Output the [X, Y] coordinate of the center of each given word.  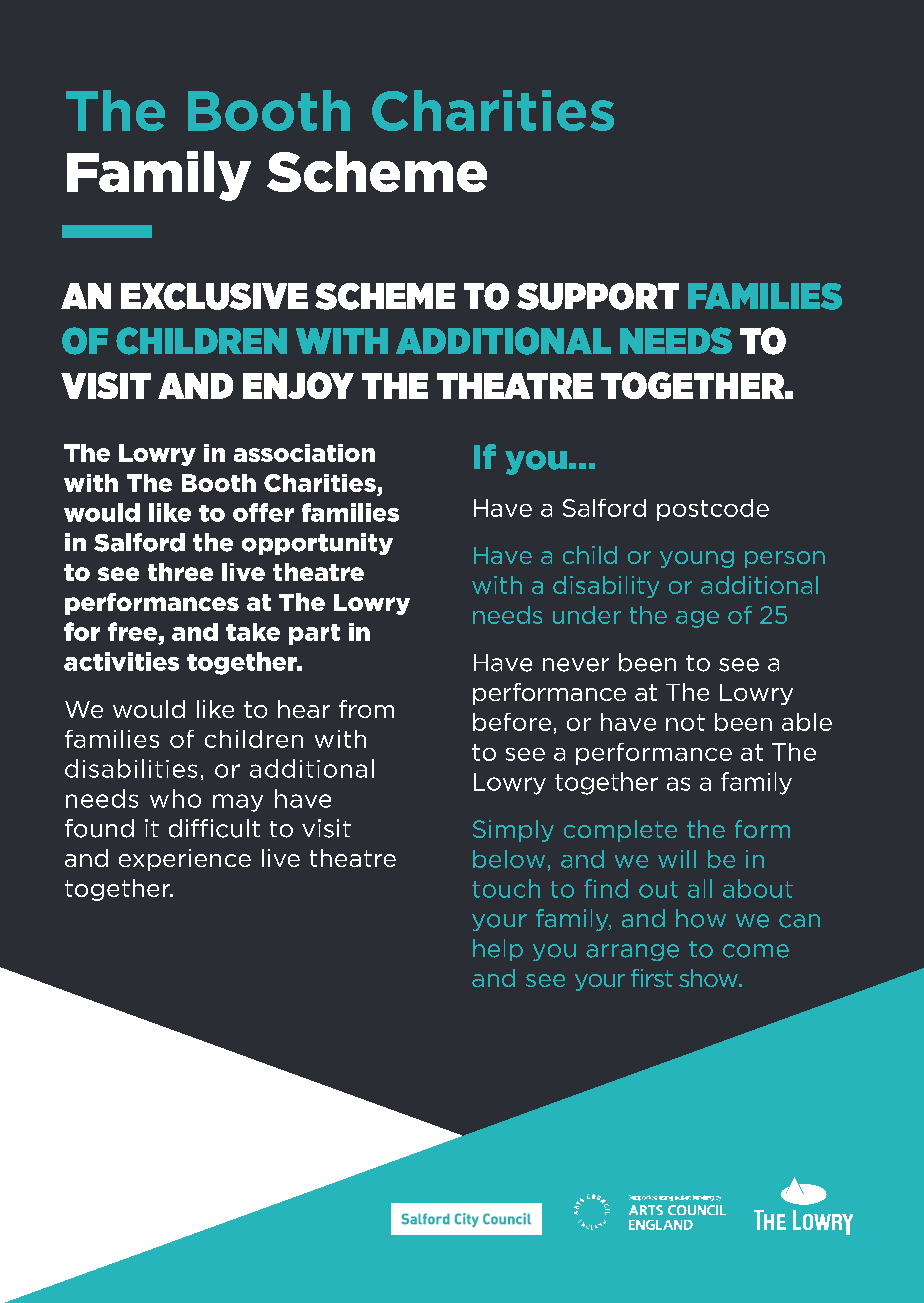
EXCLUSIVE [214, 296]
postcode [713, 510]
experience [185, 860]
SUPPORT [598, 296]
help [498, 950]
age [697, 619]
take [253, 632]
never [576, 665]
